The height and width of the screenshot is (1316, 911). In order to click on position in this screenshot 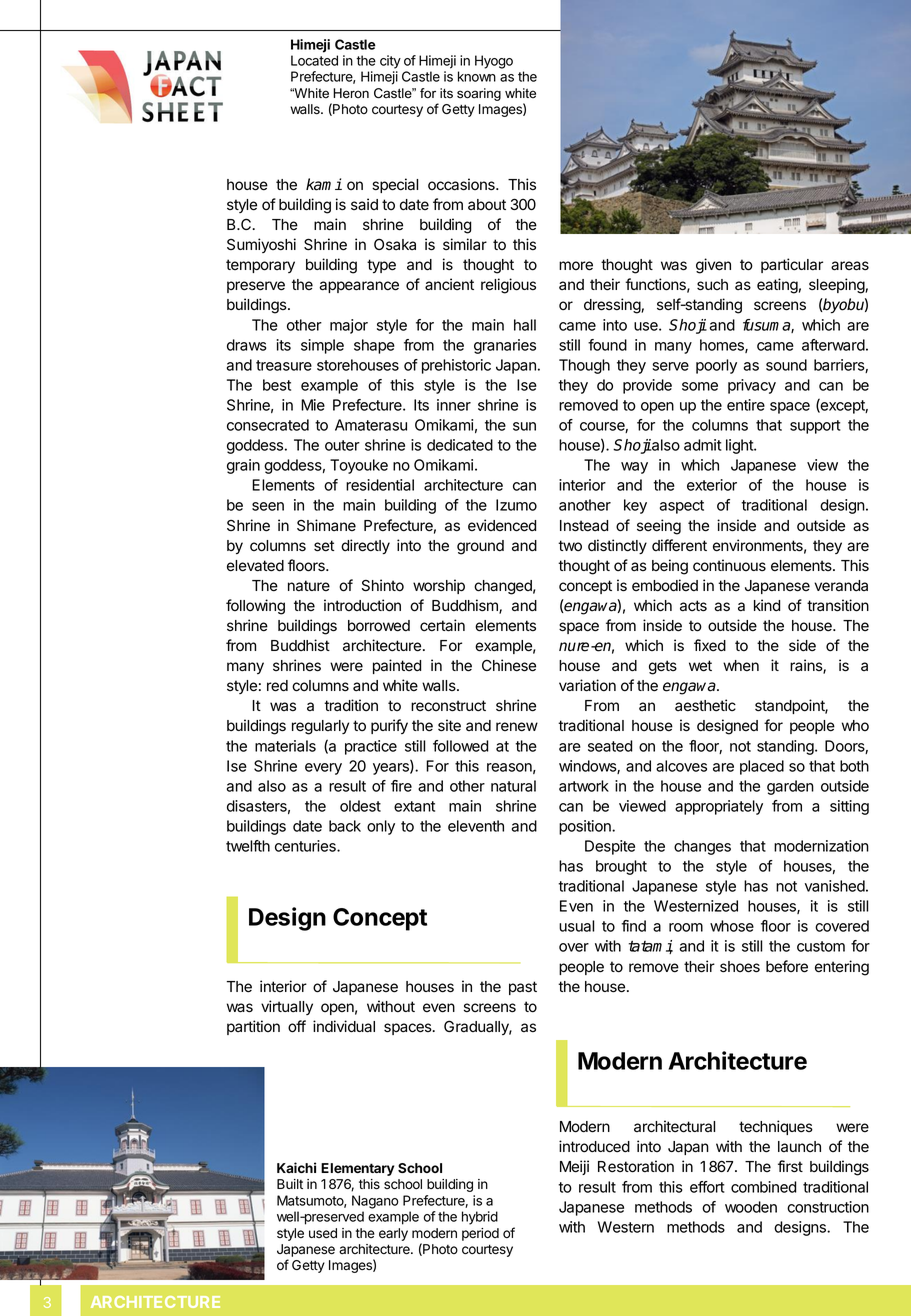, I will do `click(586, 827)`.
